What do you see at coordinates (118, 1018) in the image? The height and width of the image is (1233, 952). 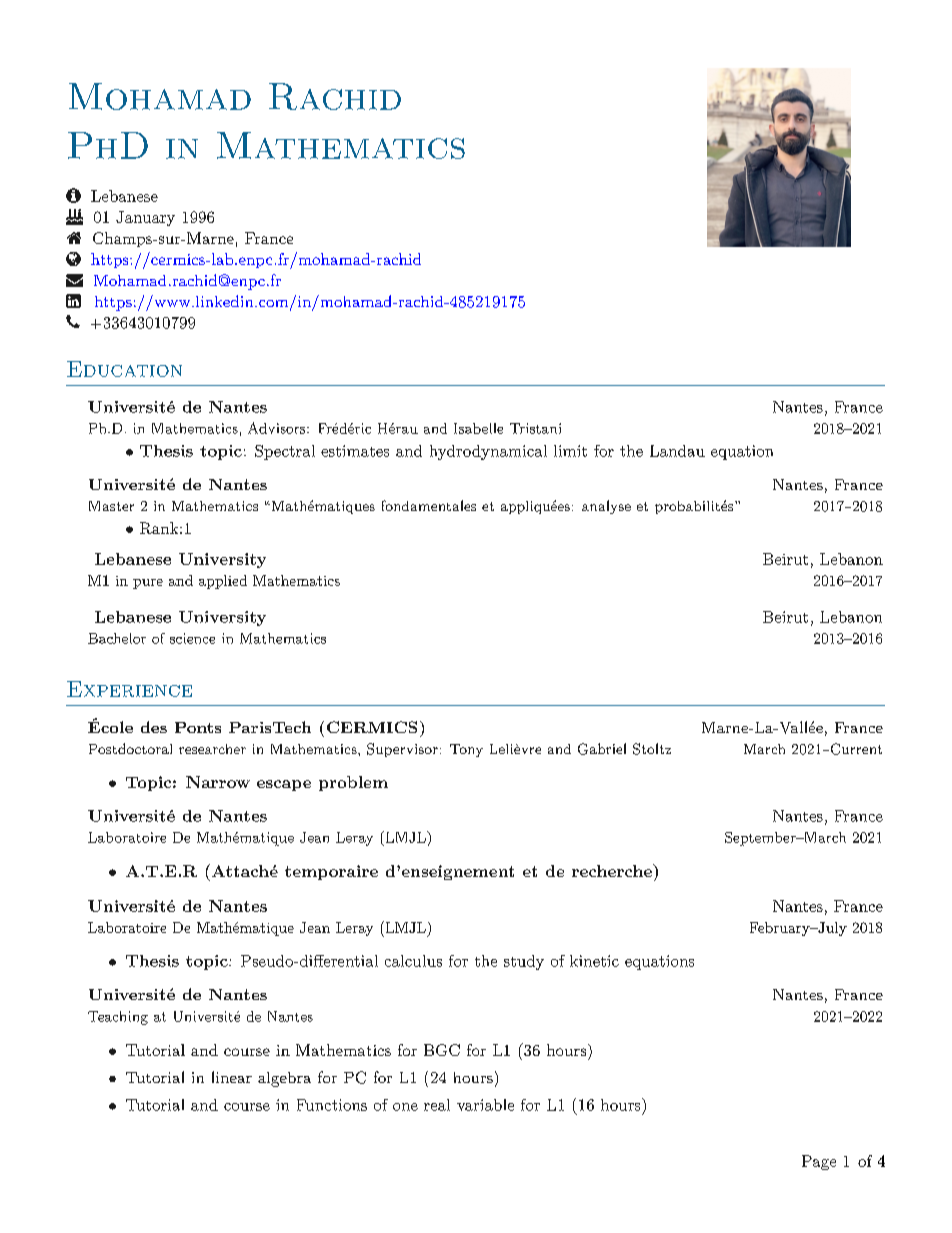 I see `Teaching` at bounding box center [118, 1018].
